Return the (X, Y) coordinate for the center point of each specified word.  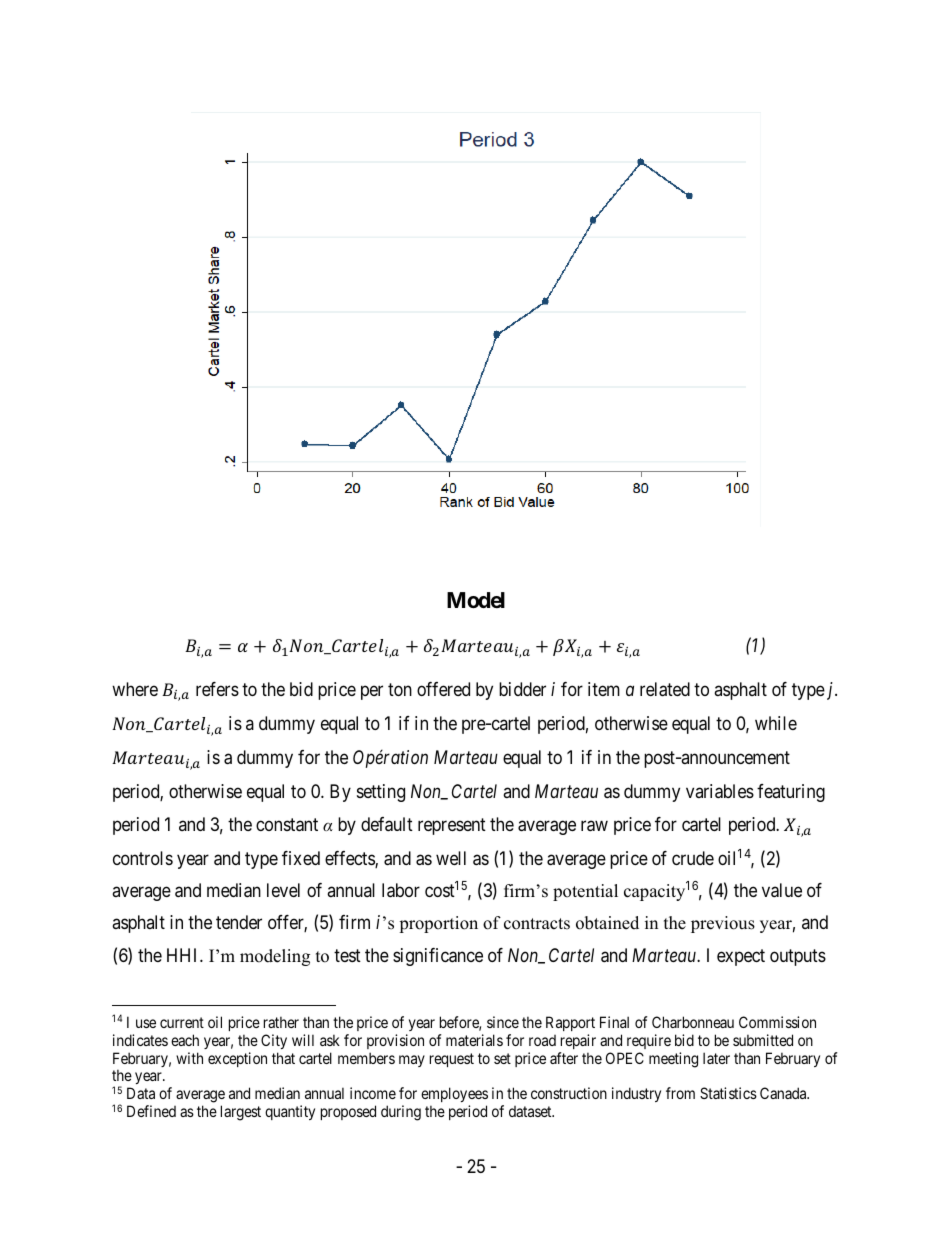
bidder (522, 689)
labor (401, 890)
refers (217, 689)
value (782, 890)
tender (239, 922)
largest (241, 1113)
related (665, 689)
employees (454, 1096)
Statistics (728, 1093)
